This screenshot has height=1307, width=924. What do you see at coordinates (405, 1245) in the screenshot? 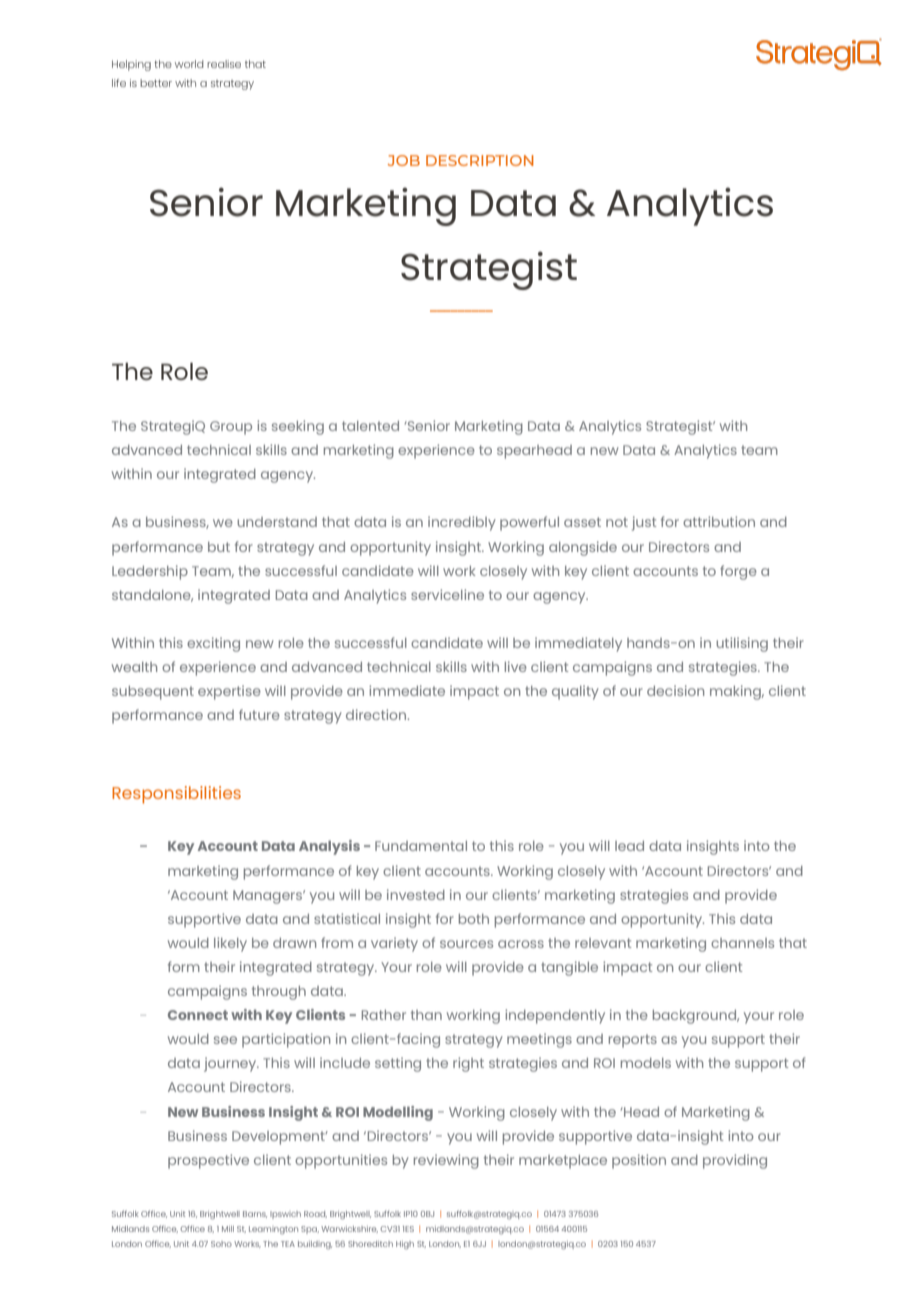
I see `High` at bounding box center [405, 1245].
